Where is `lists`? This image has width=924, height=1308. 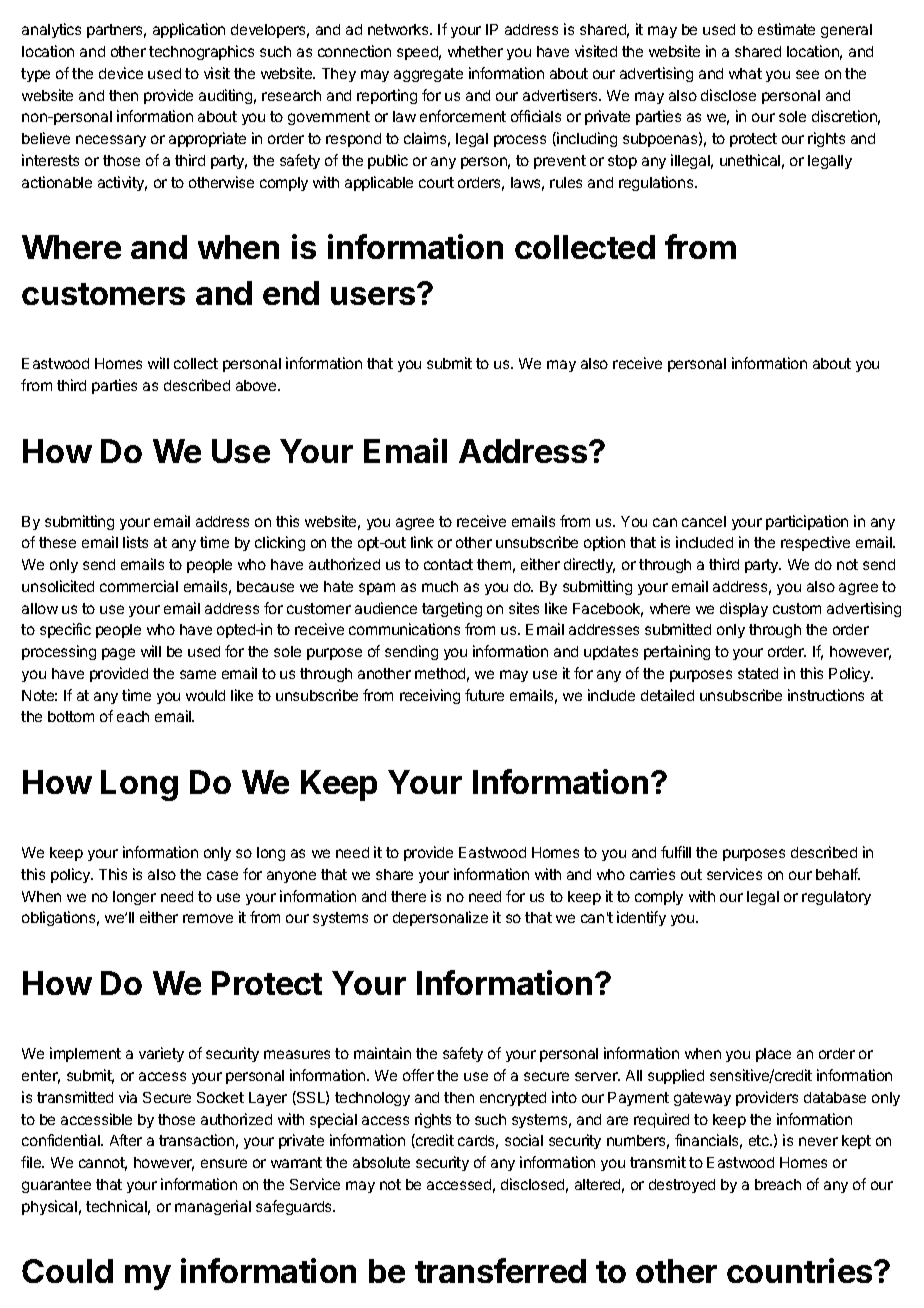
lists is located at coordinates (135, 542).
